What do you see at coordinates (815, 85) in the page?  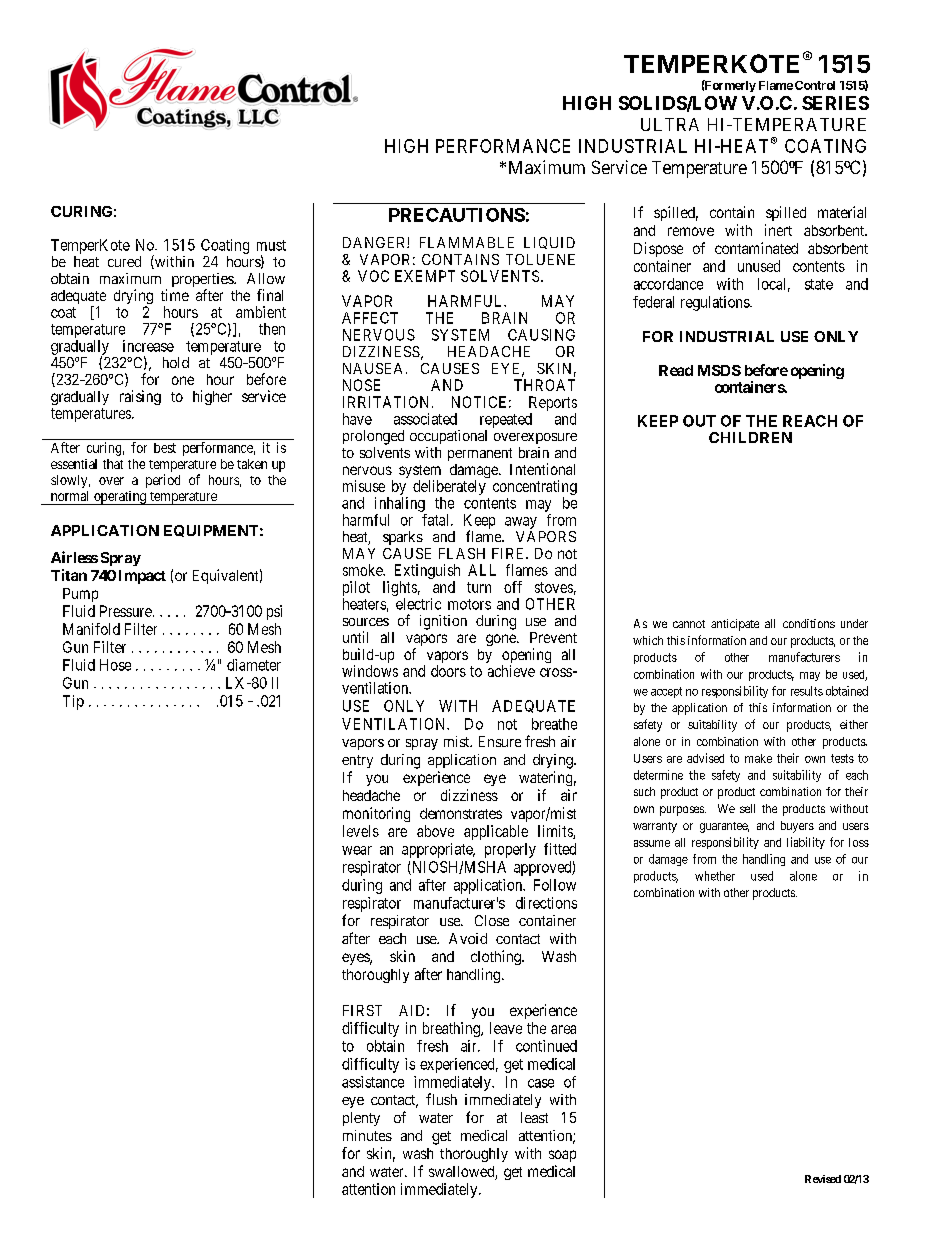 I see `Control` at bounding box center [815, 85].
